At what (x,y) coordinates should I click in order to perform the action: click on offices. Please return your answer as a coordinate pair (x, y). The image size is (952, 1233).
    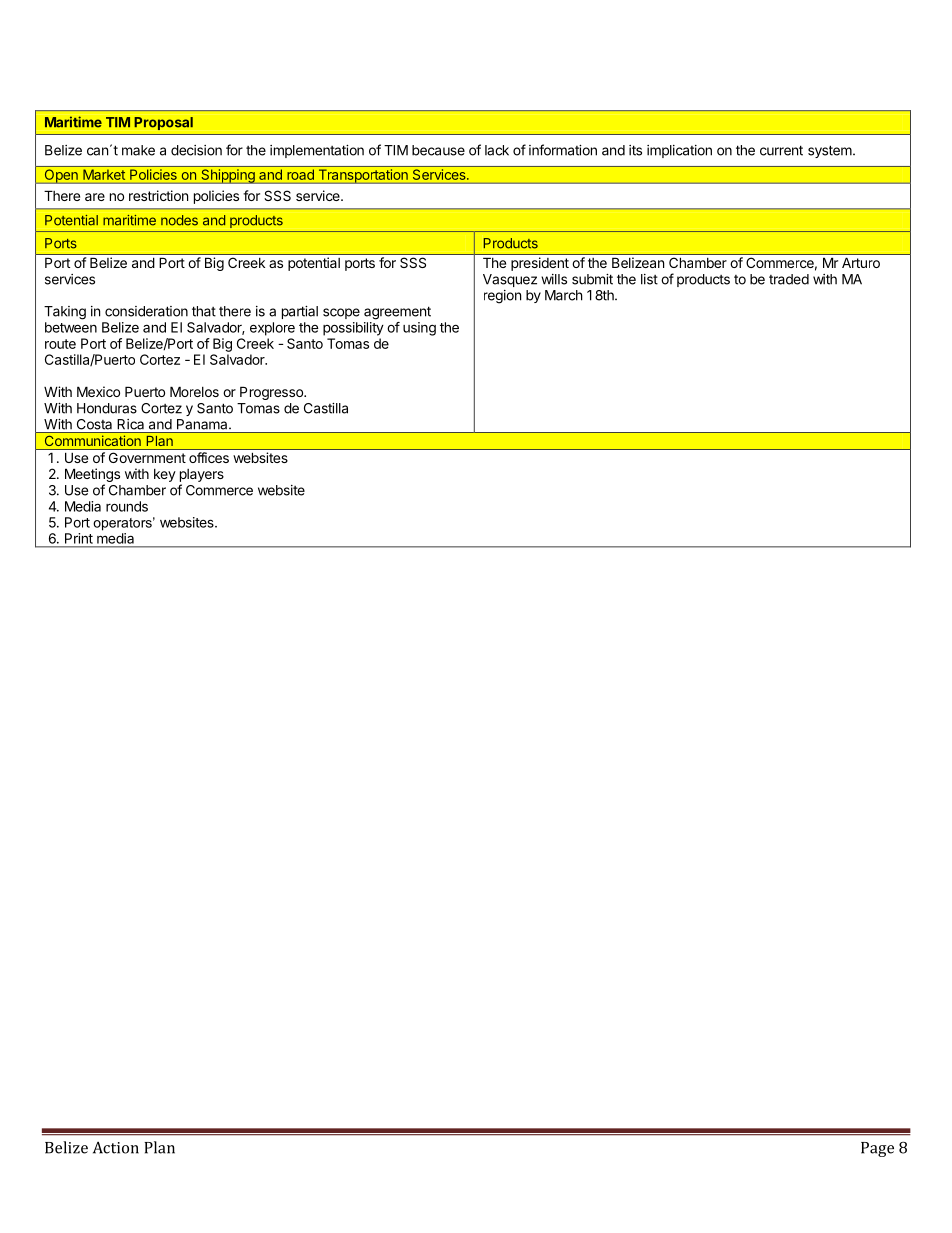
    Looking at the image, I should click on (209, 457).
